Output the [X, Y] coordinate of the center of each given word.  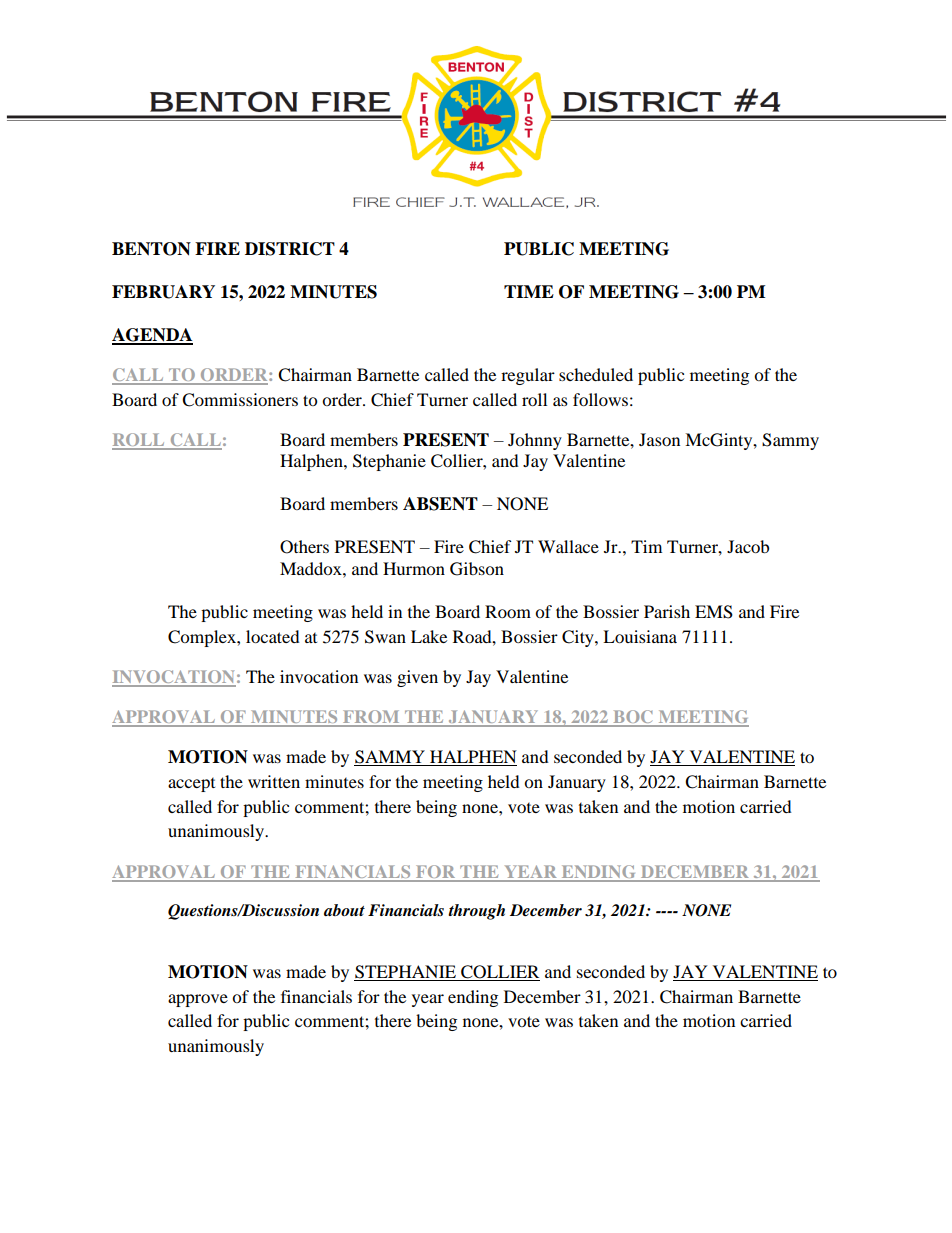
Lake [429, 636]
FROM [371, 718]
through [476, 912]
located [273, 636]
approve [198, 1000]
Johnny [535, 441]
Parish [667, 611]
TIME [529, 291]
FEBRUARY [163, 292]
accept [191, 785]
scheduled [596, 374]
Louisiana [640, 636]
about [344, 910]
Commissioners [240, 400]
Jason [659, 439]
